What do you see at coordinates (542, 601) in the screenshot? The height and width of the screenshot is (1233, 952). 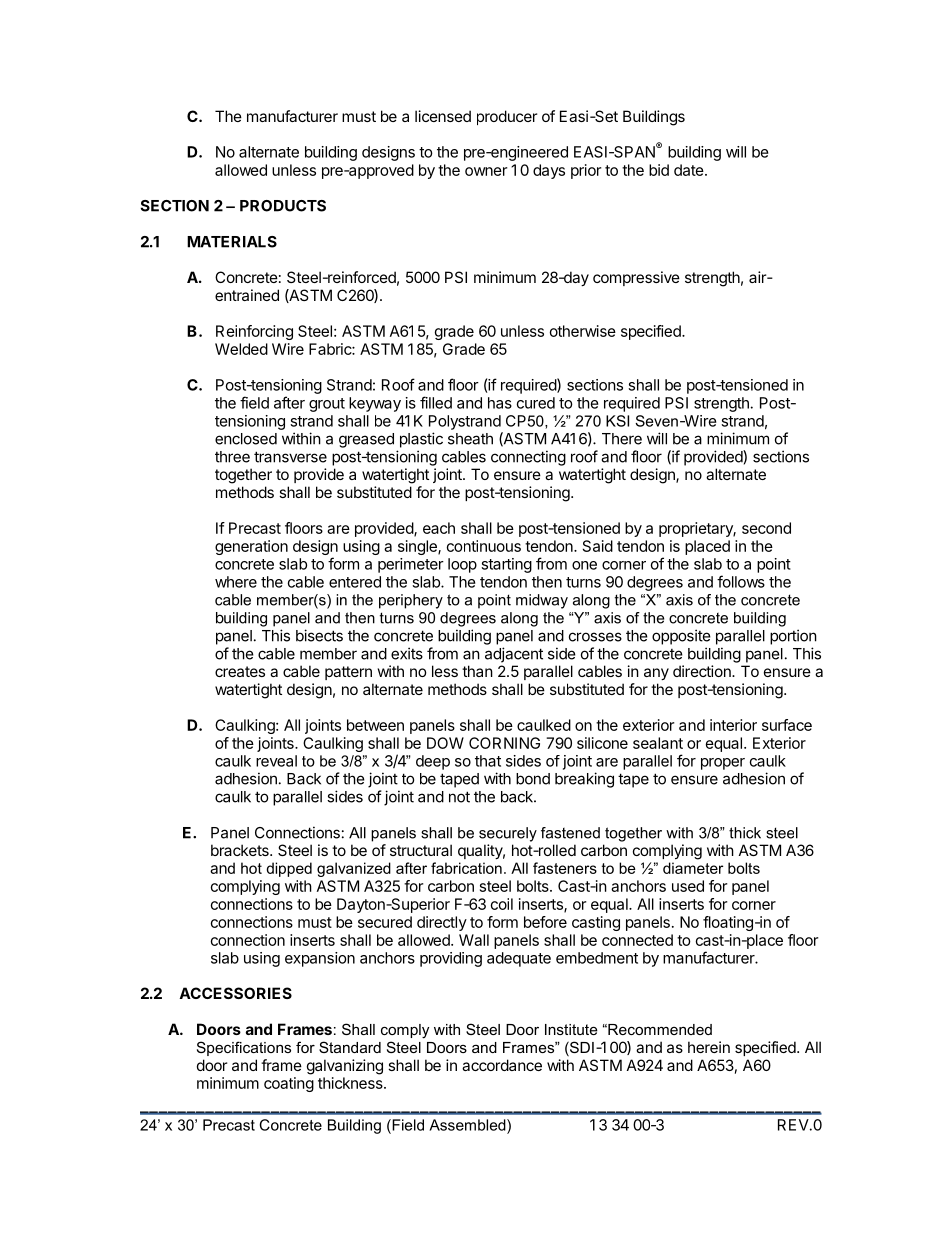 I see `midway` at bounding box center [542, 601].
